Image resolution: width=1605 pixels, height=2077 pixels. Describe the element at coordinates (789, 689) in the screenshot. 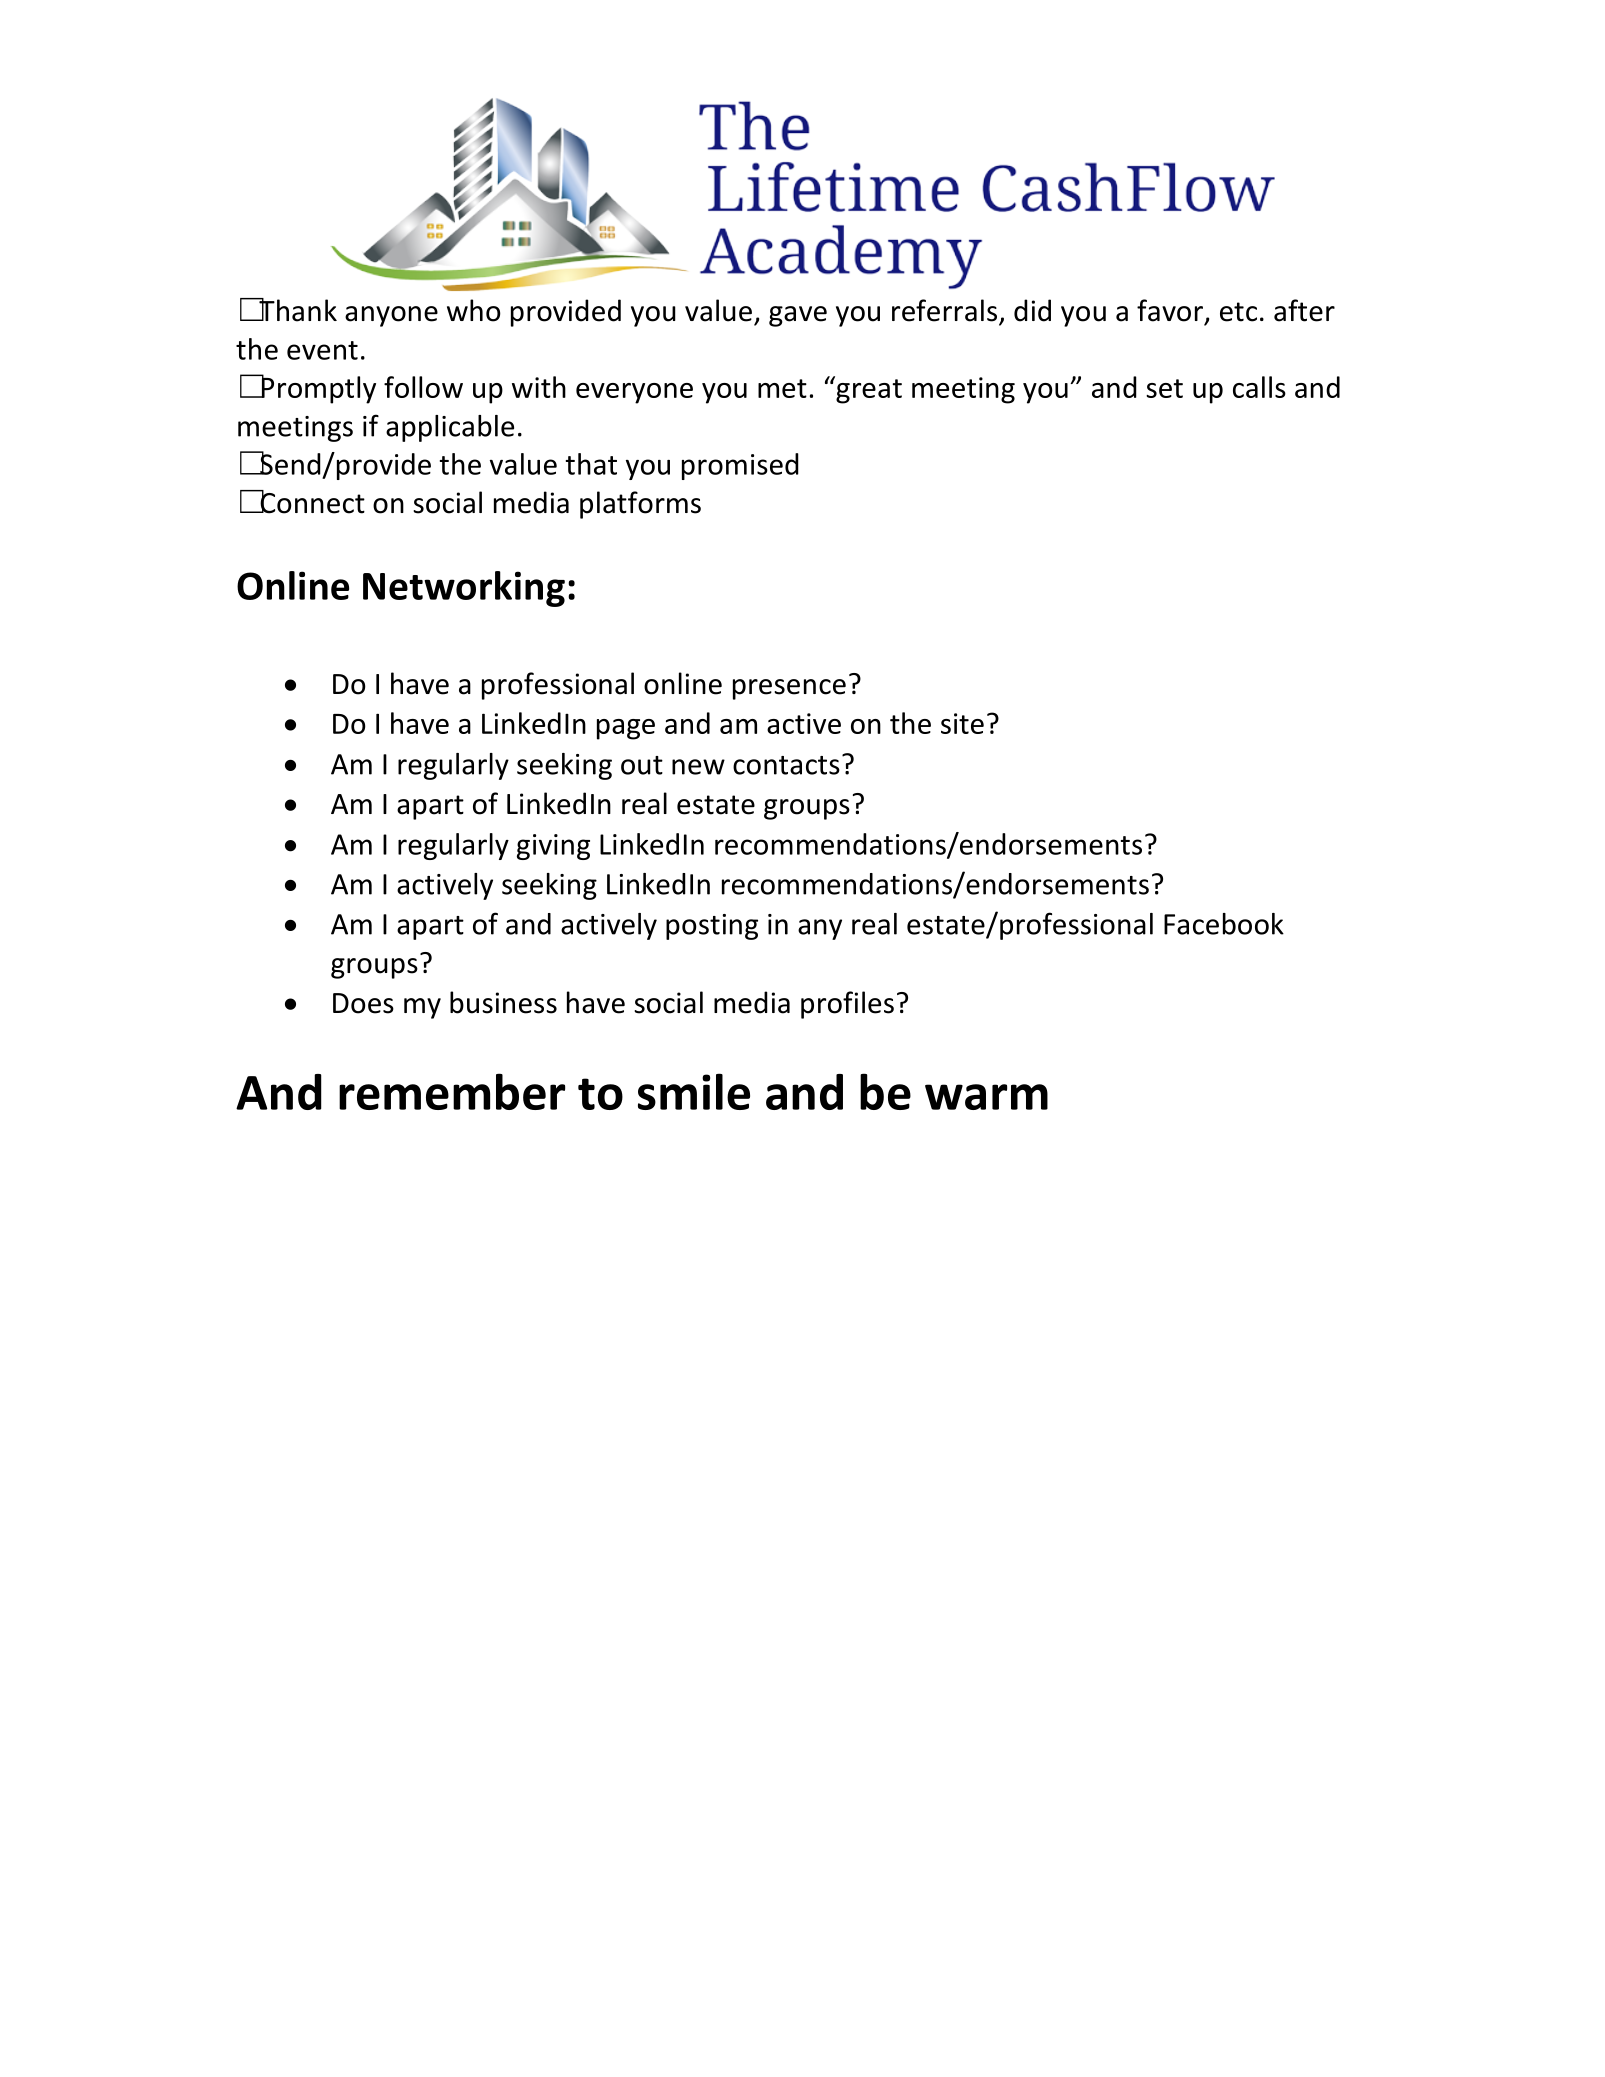

I see `presence` at that location.
